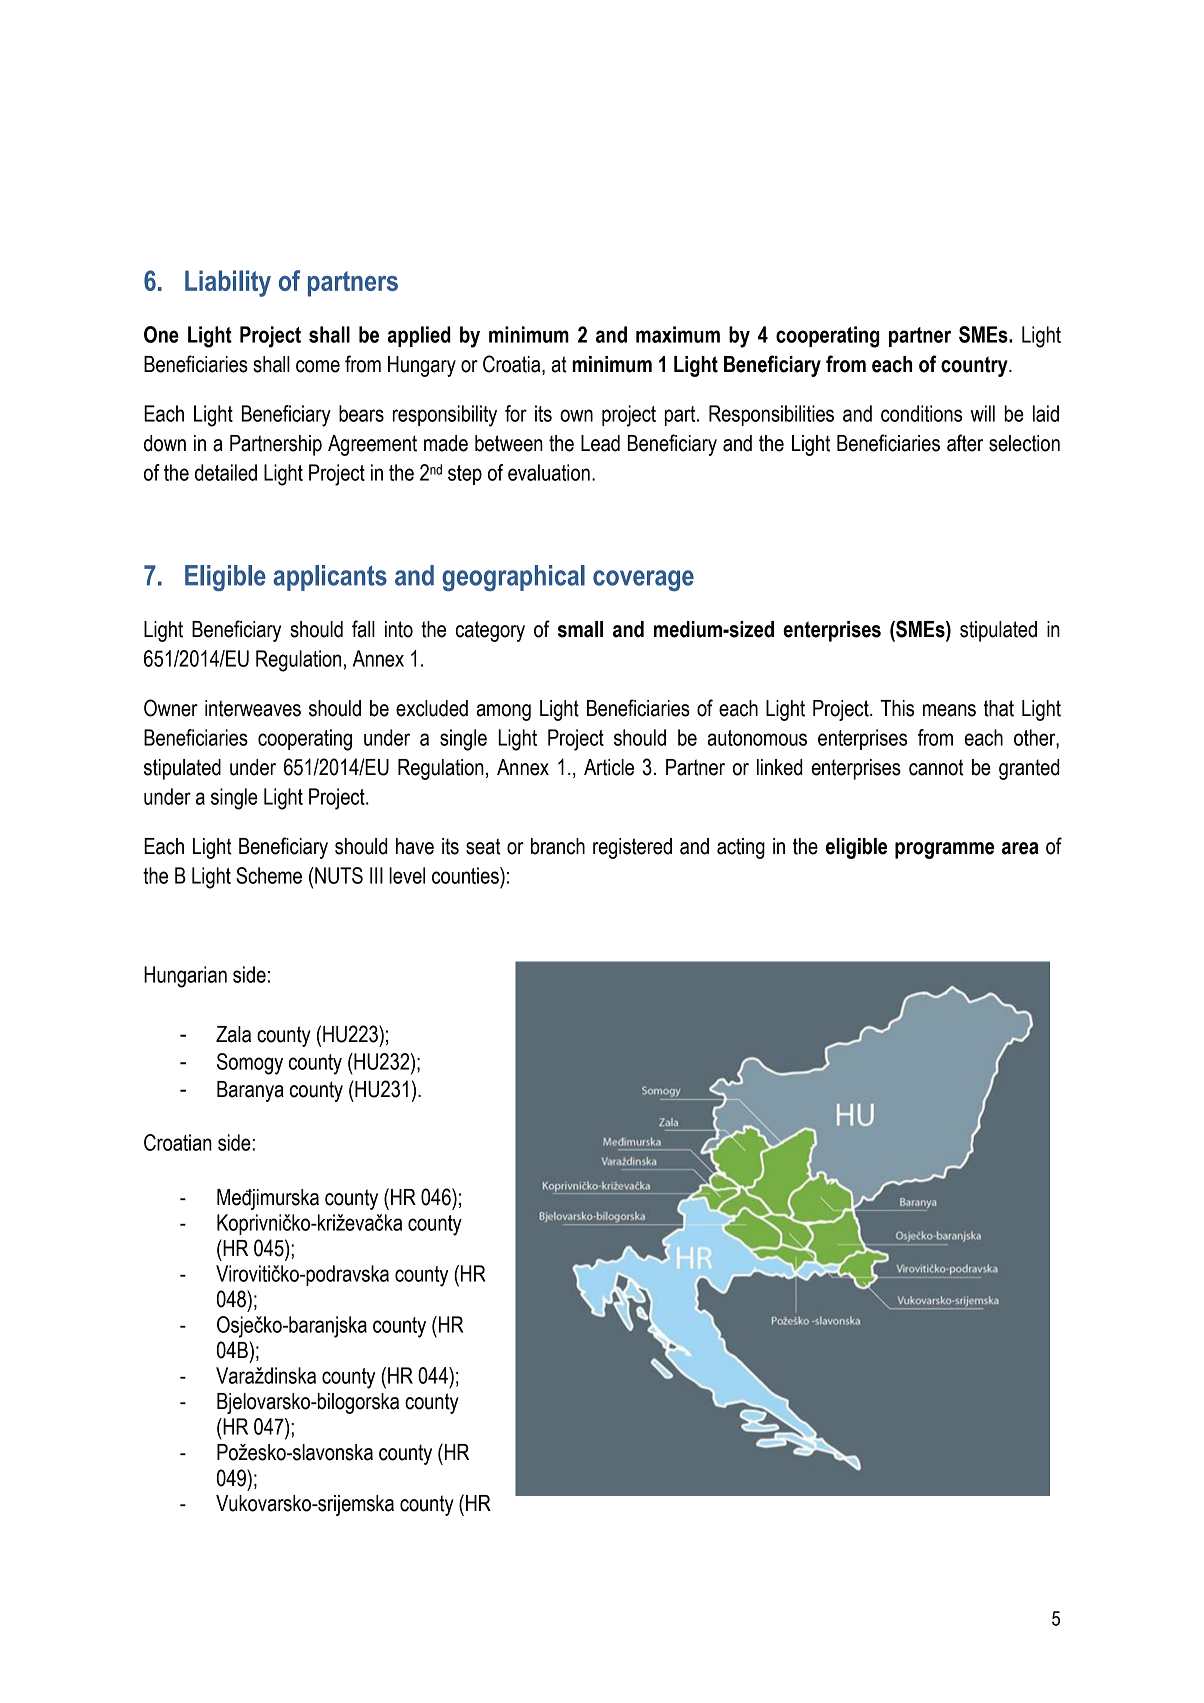 The image size is (1204, 1703). Describe the element at coordinates (965, 443) in the document. I see `after` at that location.
